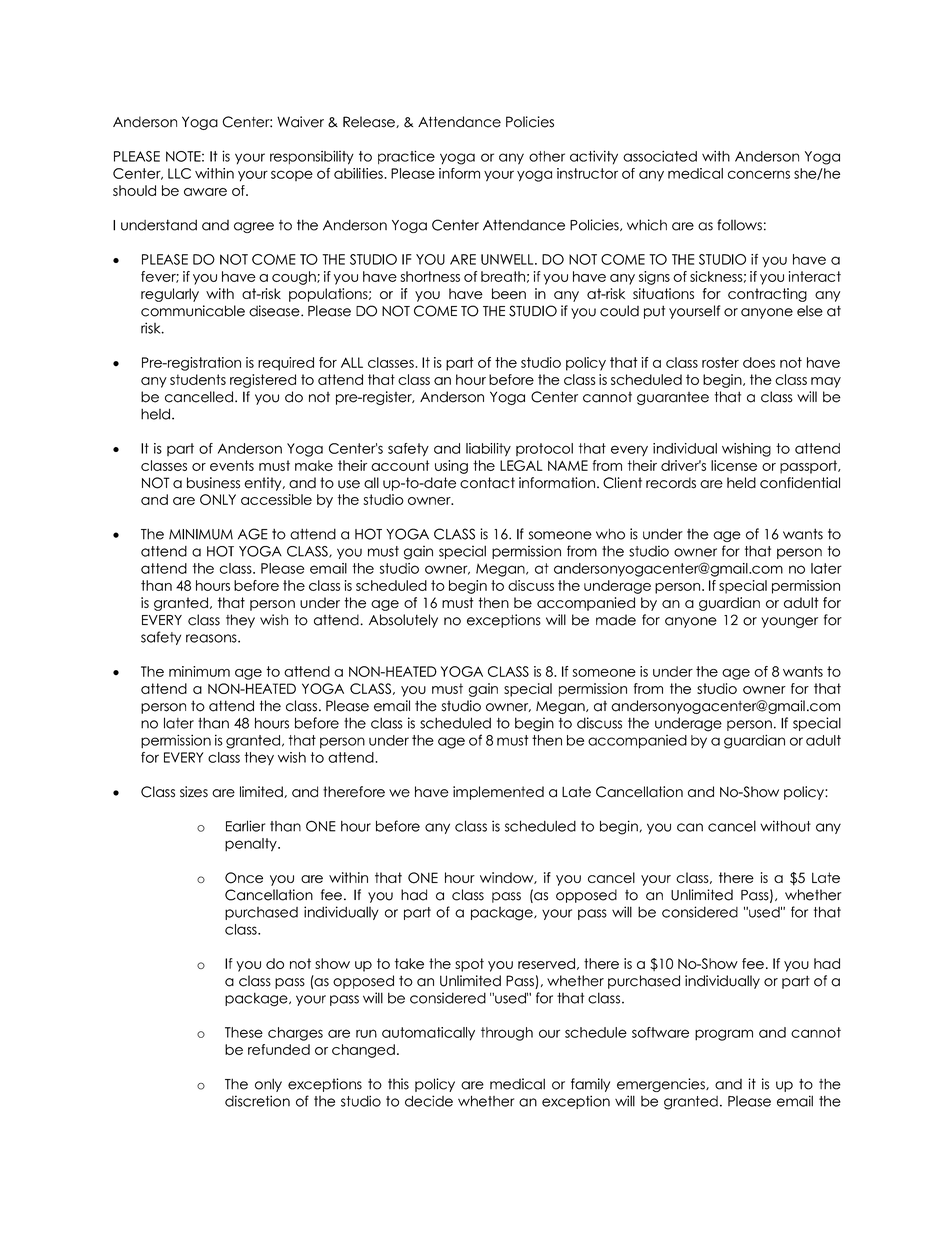 The height and width of the image is (1233, 952). I want to click on through, so click(507, 1034).
